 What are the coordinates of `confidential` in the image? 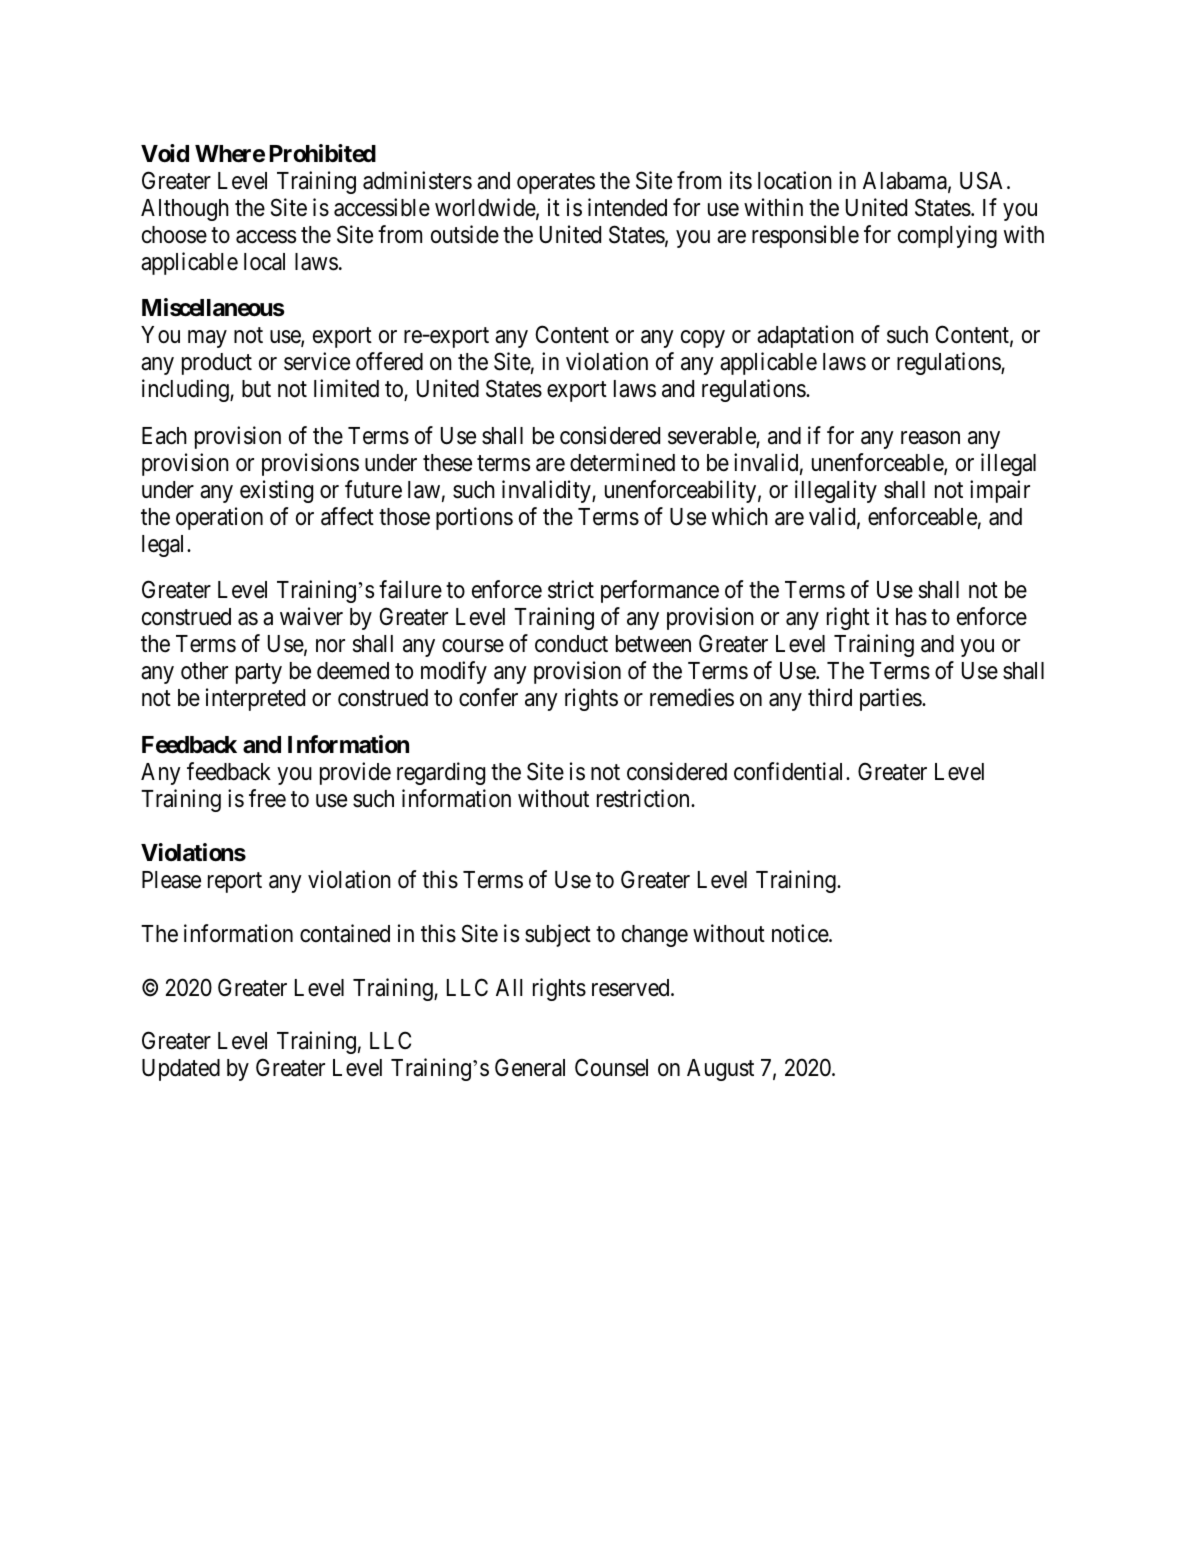 It's located at (790, 771).
